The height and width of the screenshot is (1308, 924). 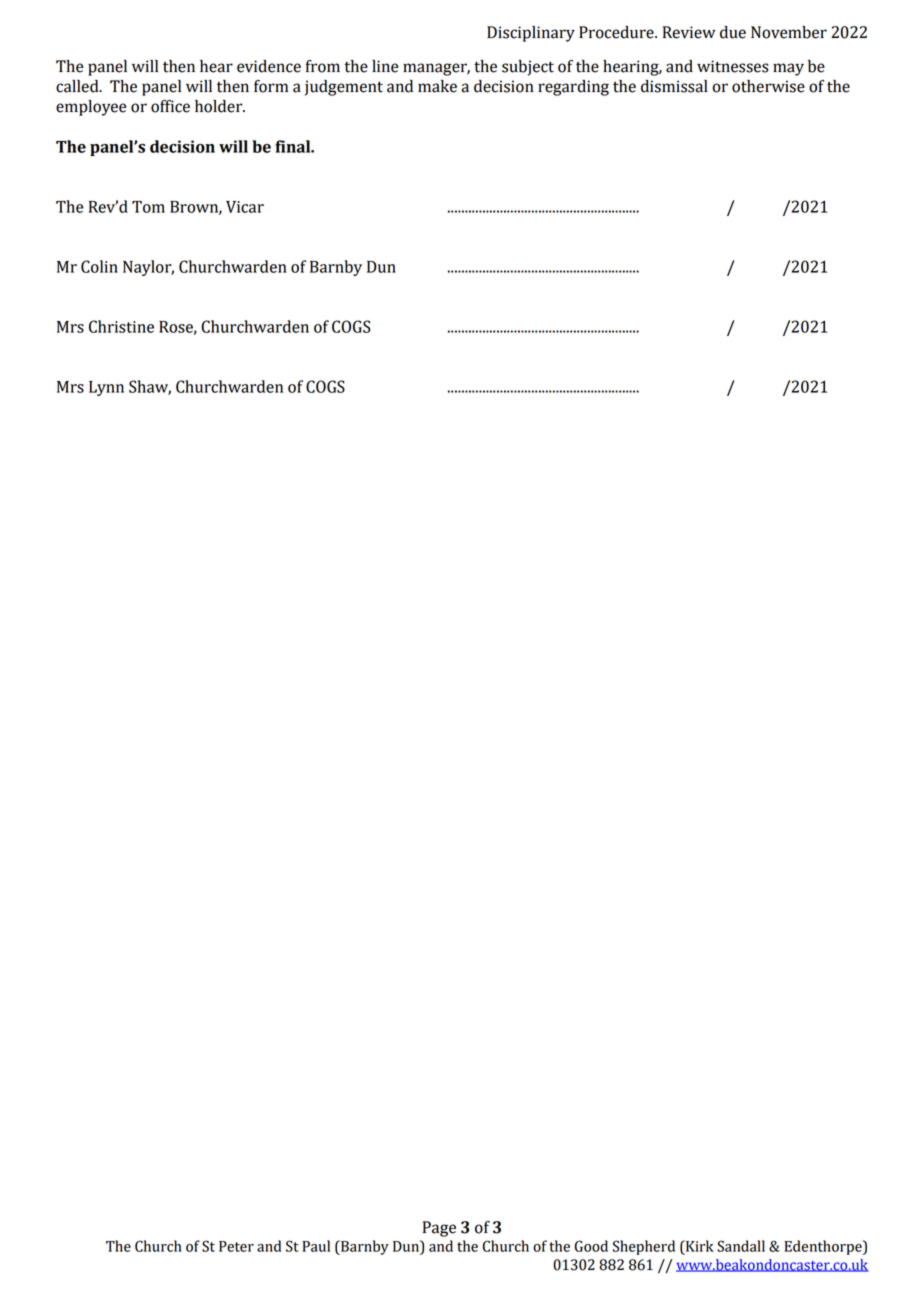 I want to click on Page, so click(x=439, y=1229).
